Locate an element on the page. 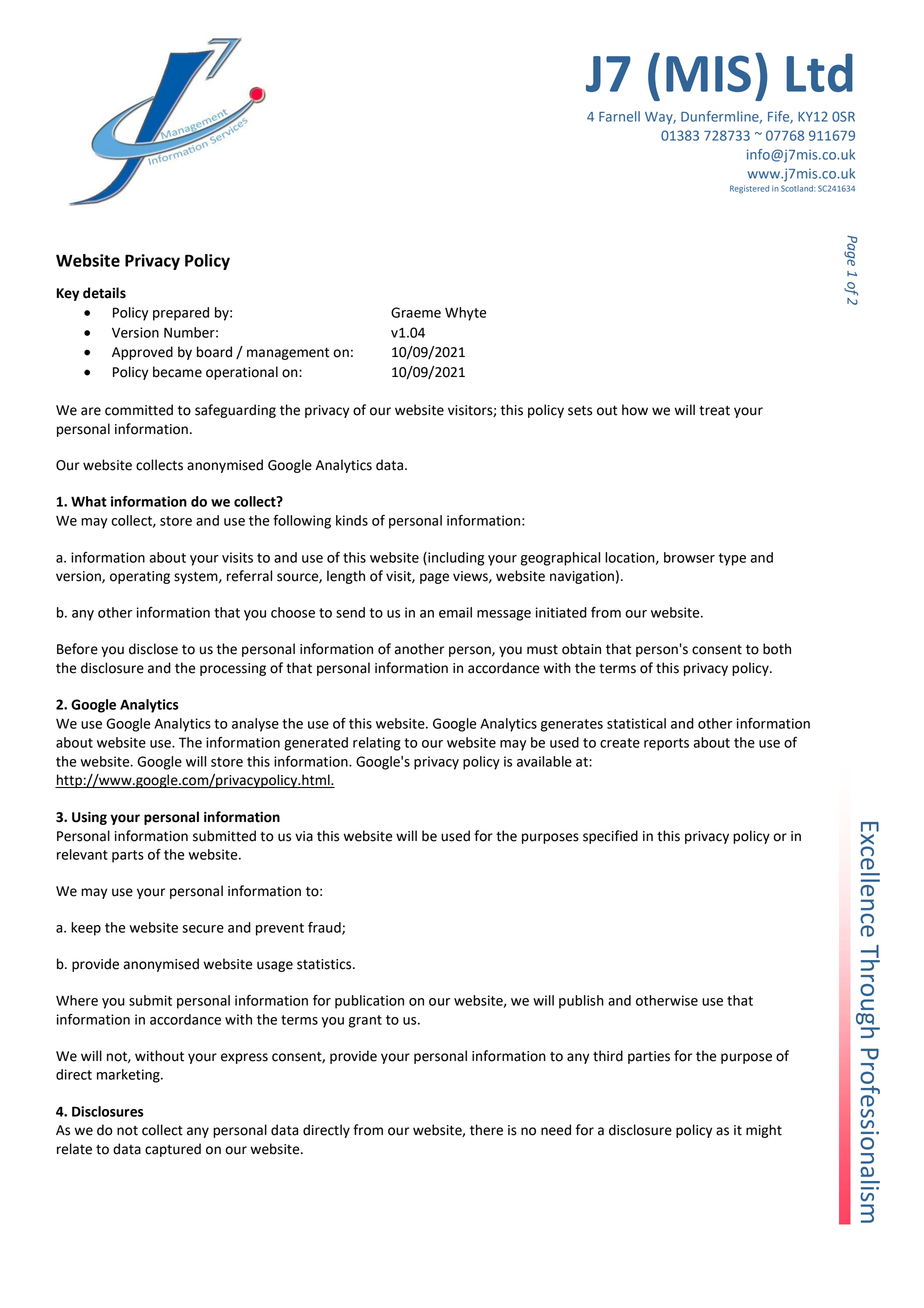 The image size is (924, 1308). details is located at coordinates (104, 293).
